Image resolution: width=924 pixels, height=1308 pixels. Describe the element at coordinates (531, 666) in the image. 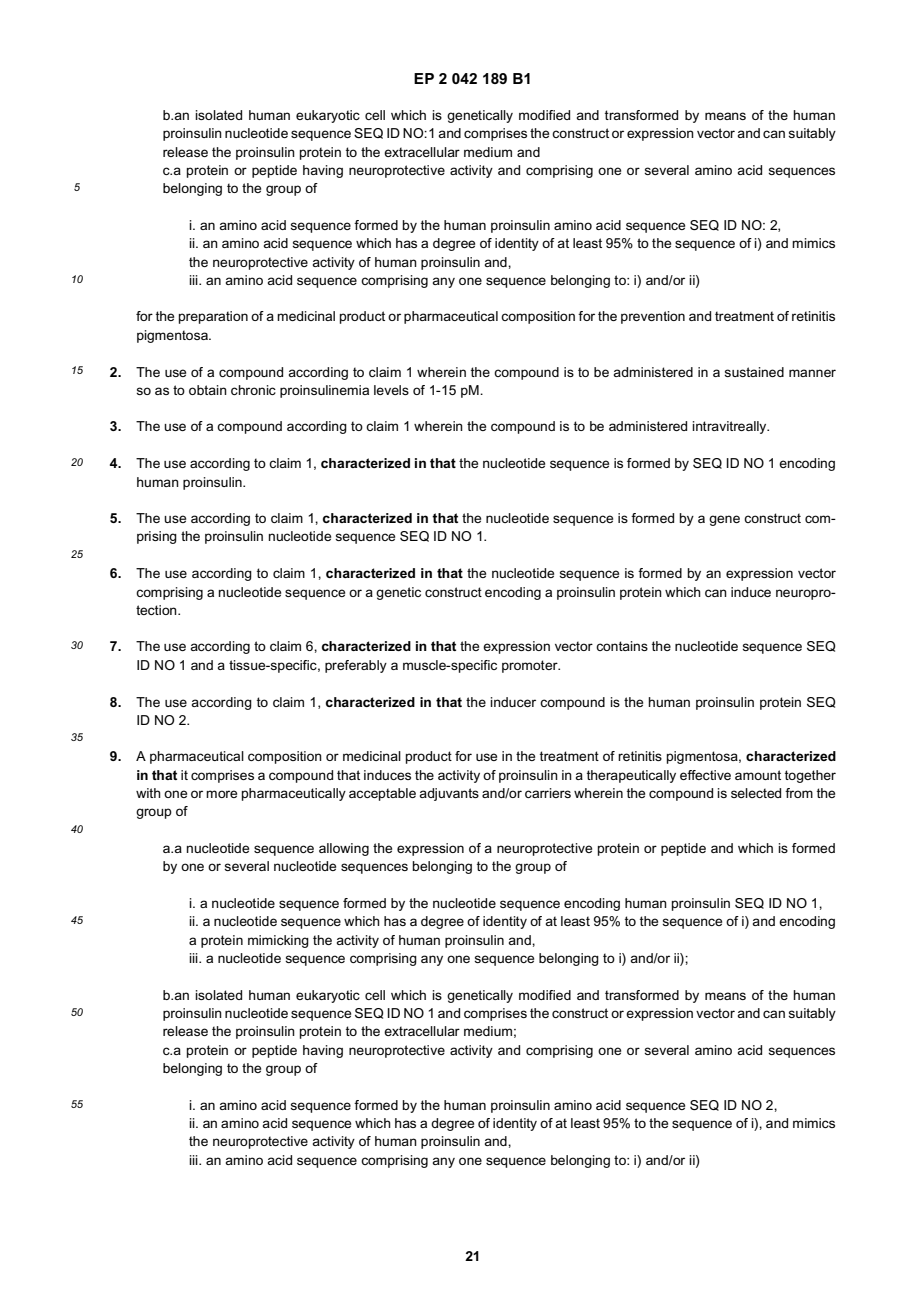

I see `promoter` at that location.
